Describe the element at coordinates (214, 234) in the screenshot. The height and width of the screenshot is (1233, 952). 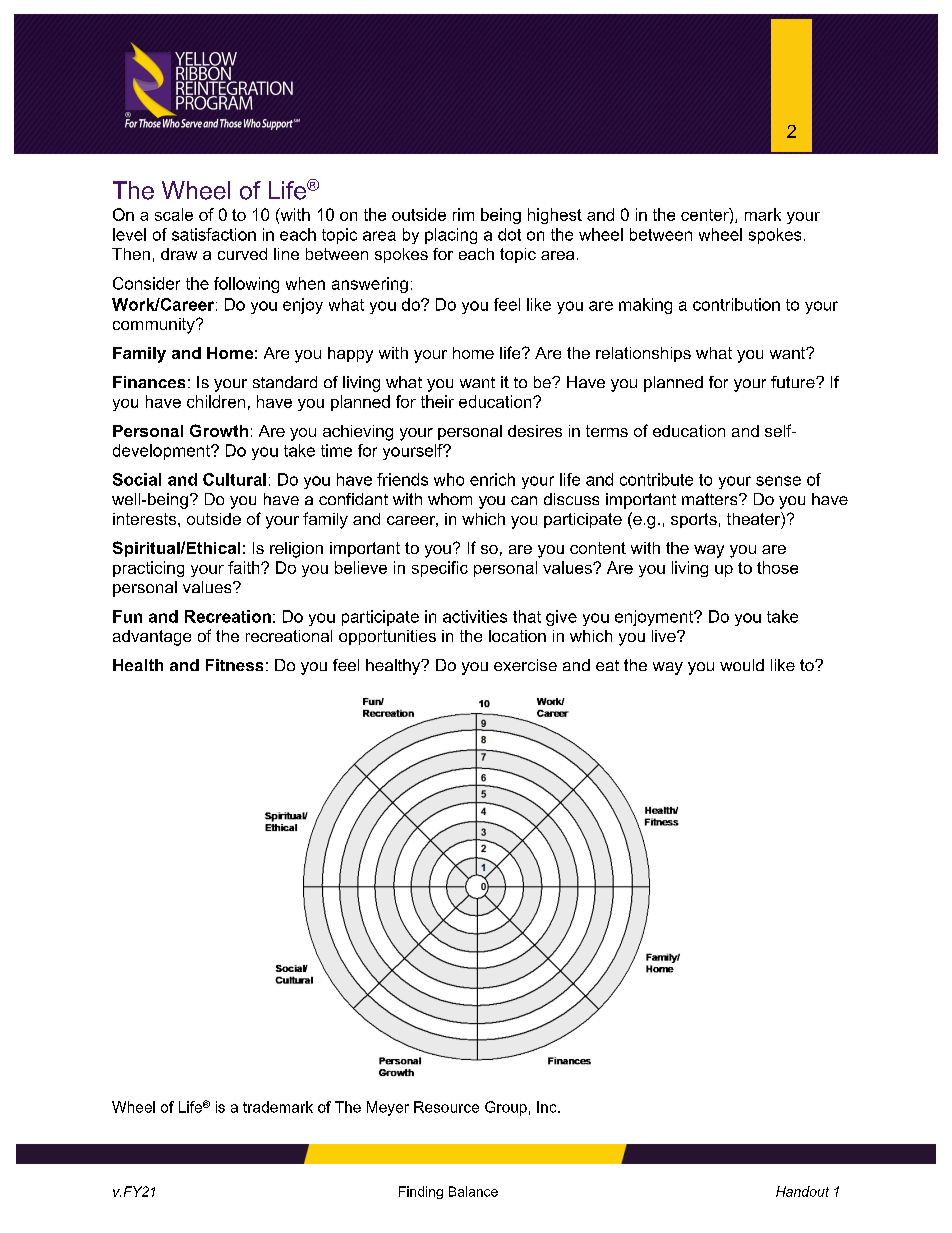
I see `satisfaction` at that location.
